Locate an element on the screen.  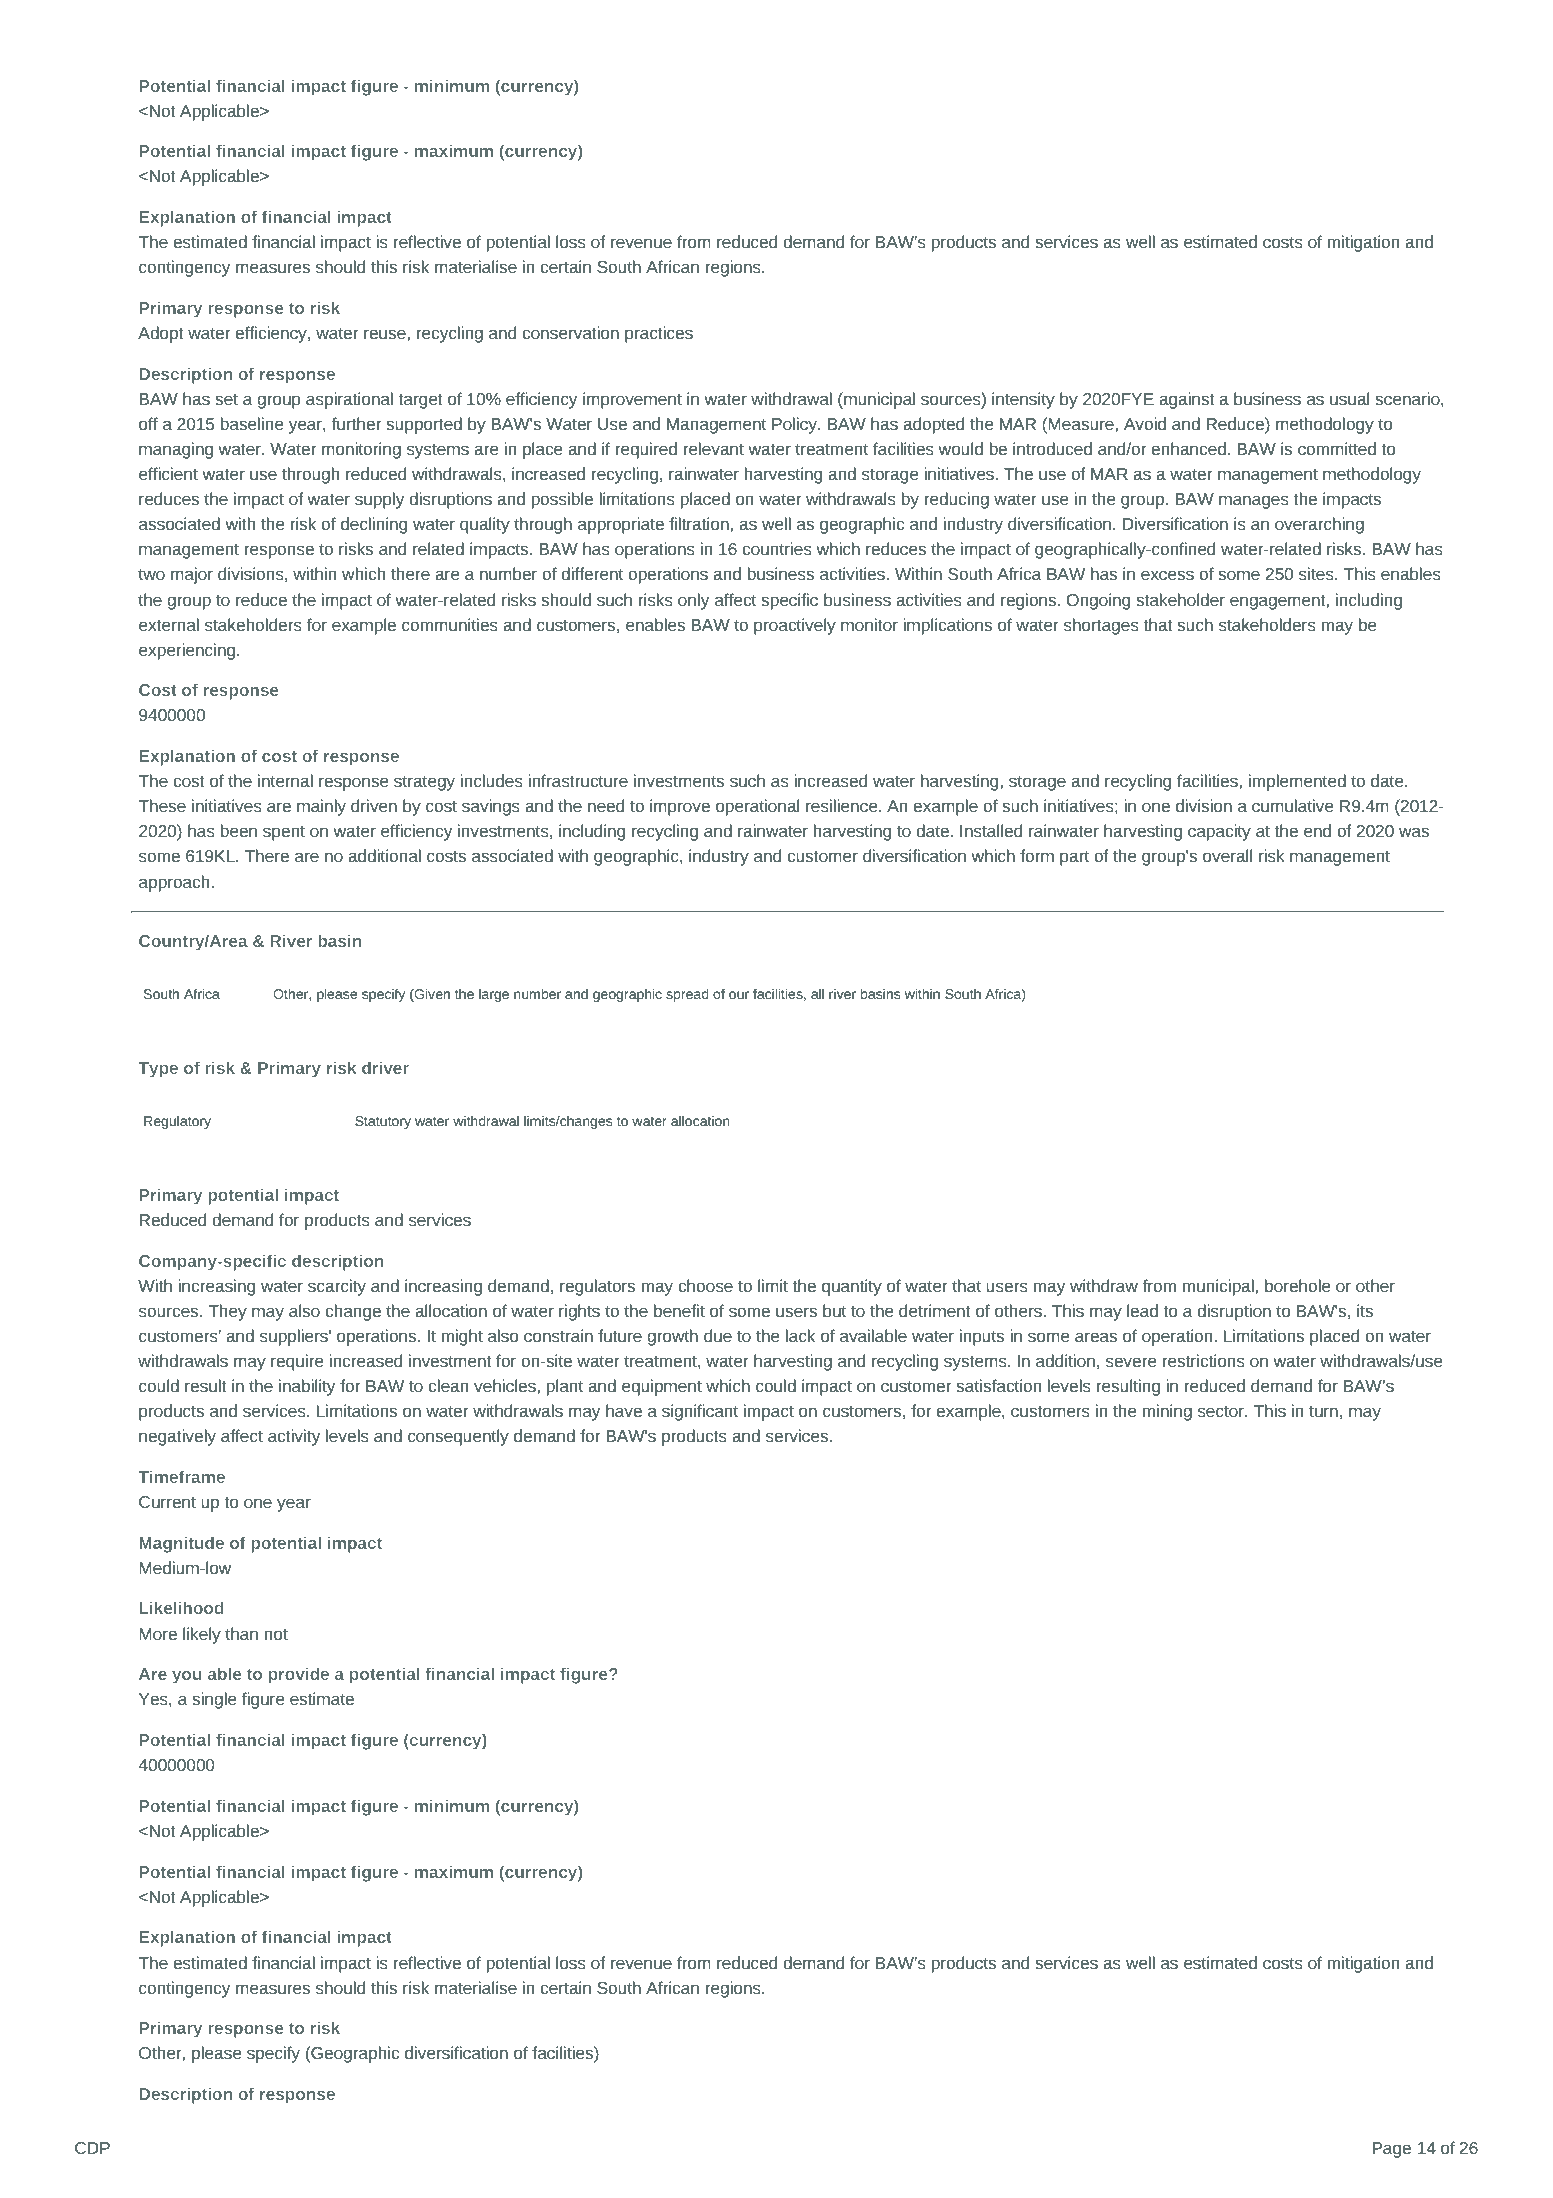
overall is located at coordinates (1227, 855).
